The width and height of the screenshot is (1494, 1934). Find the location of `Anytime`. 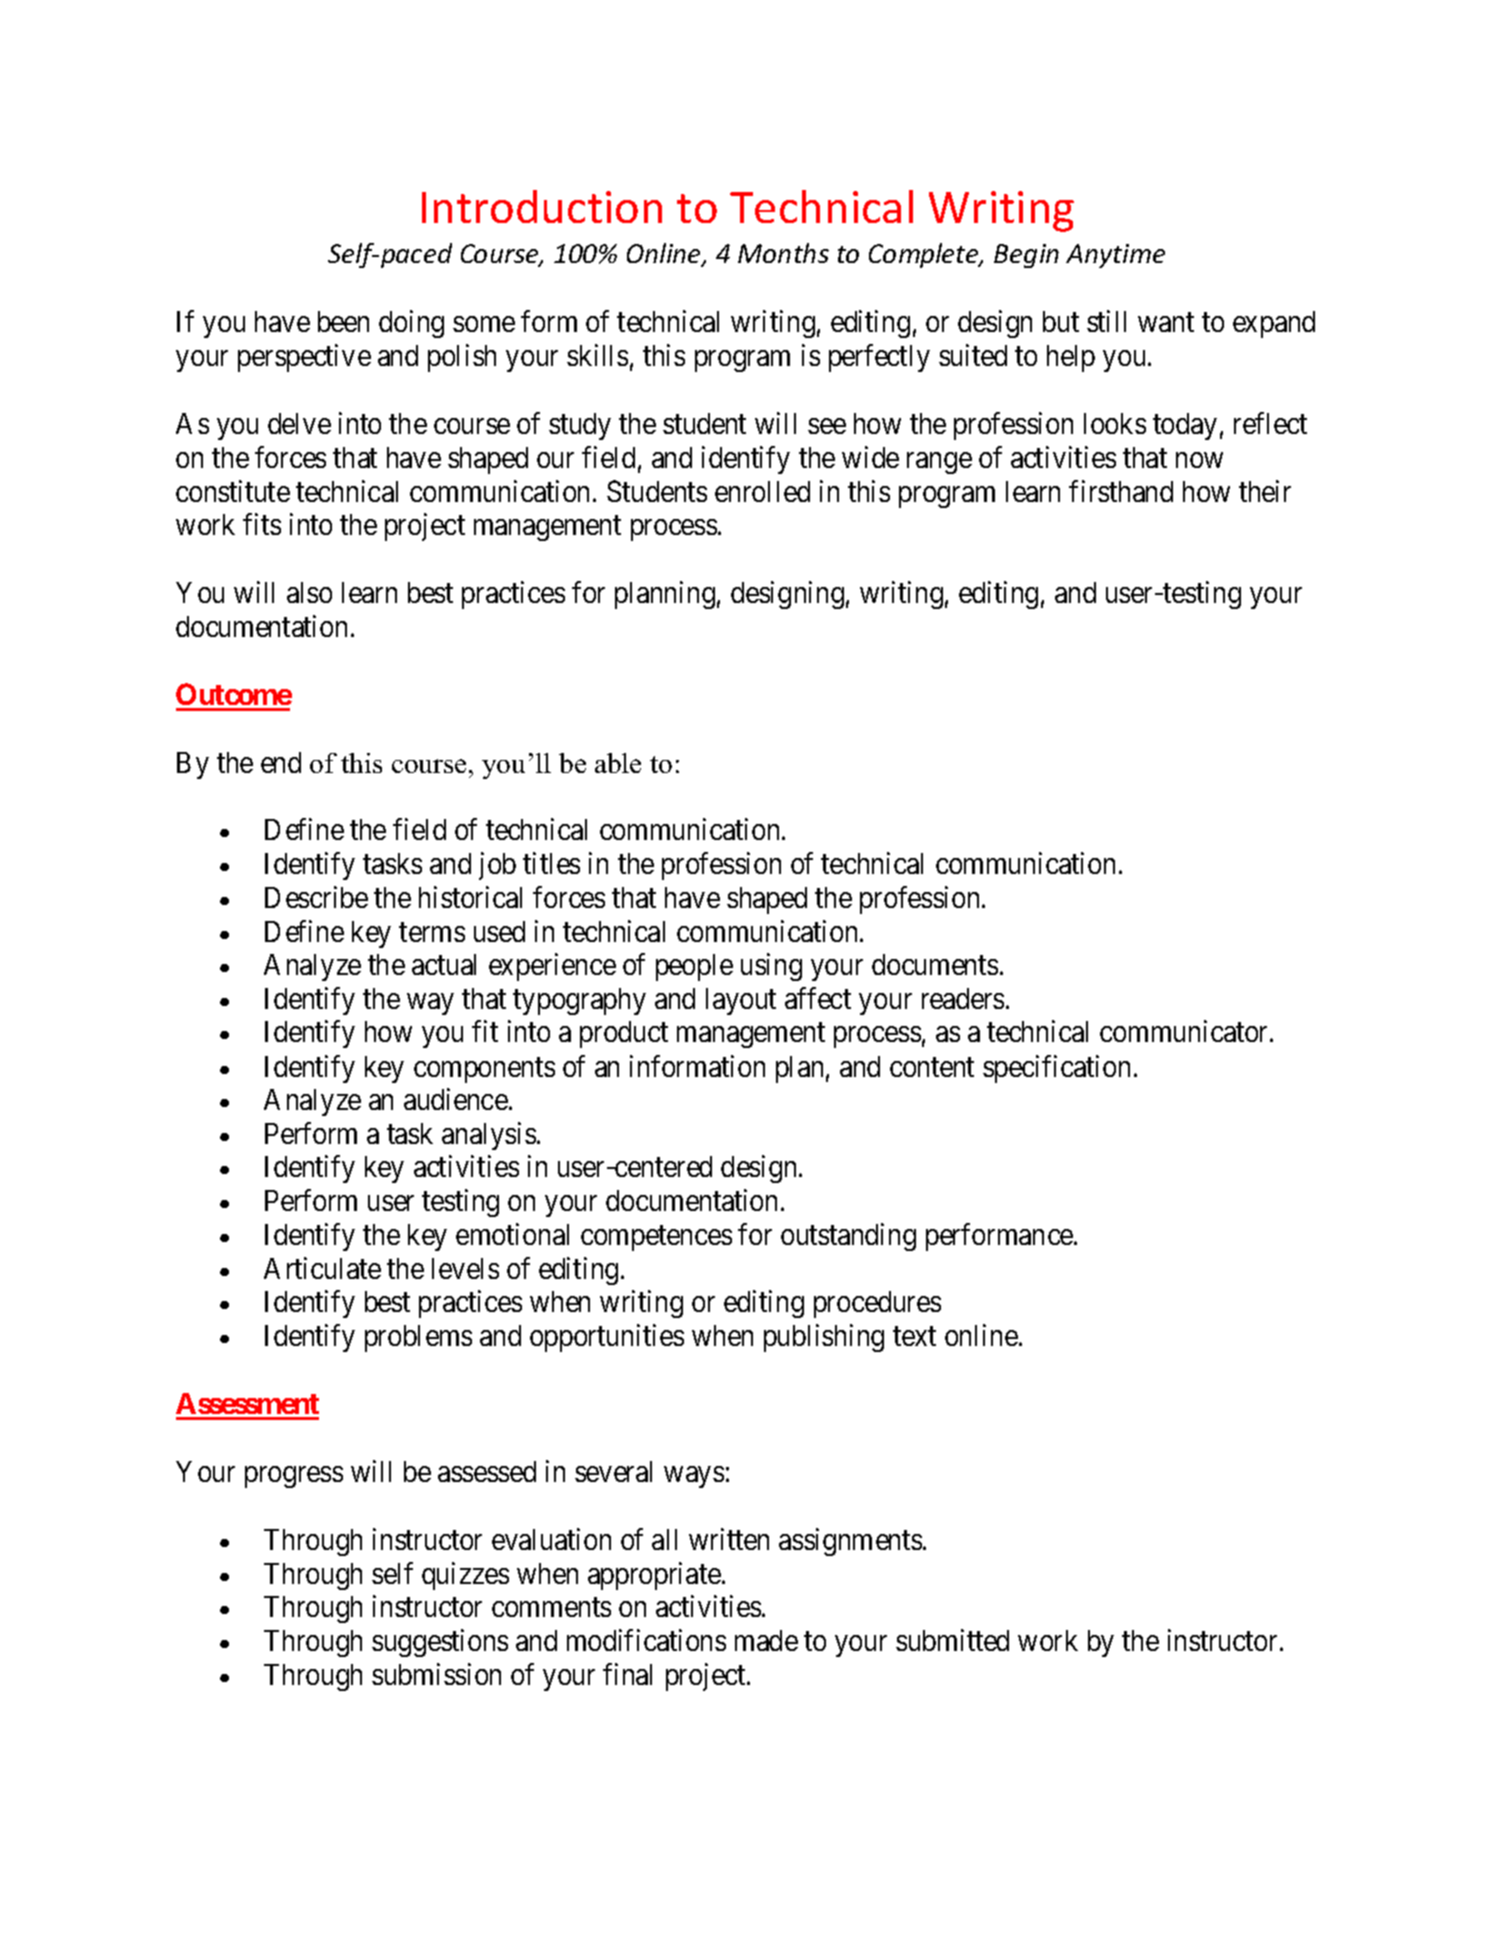

Anytime is located at coordinates (1115, 256).
